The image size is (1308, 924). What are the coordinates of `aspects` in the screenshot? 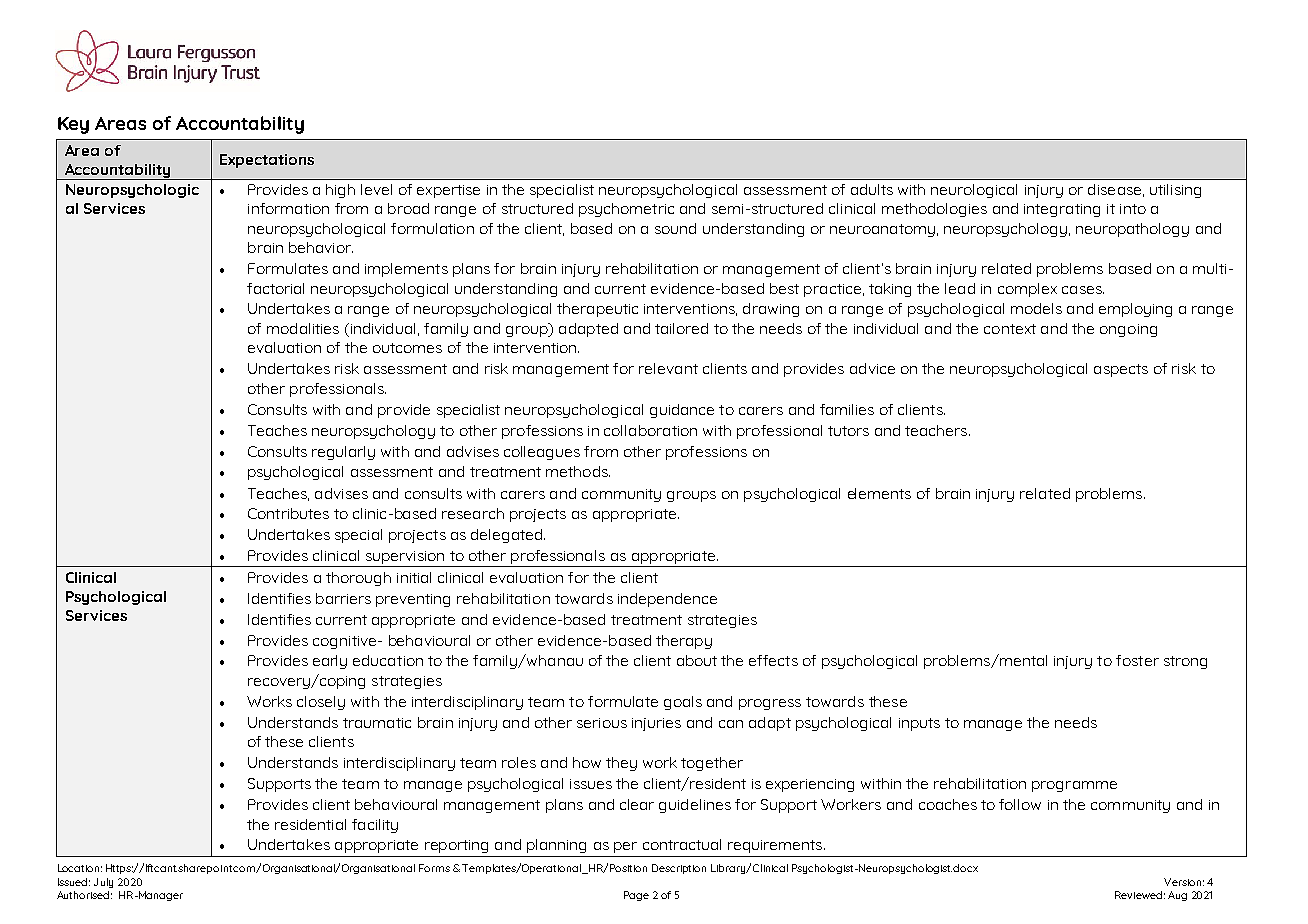 It's located at (1121, 370).
